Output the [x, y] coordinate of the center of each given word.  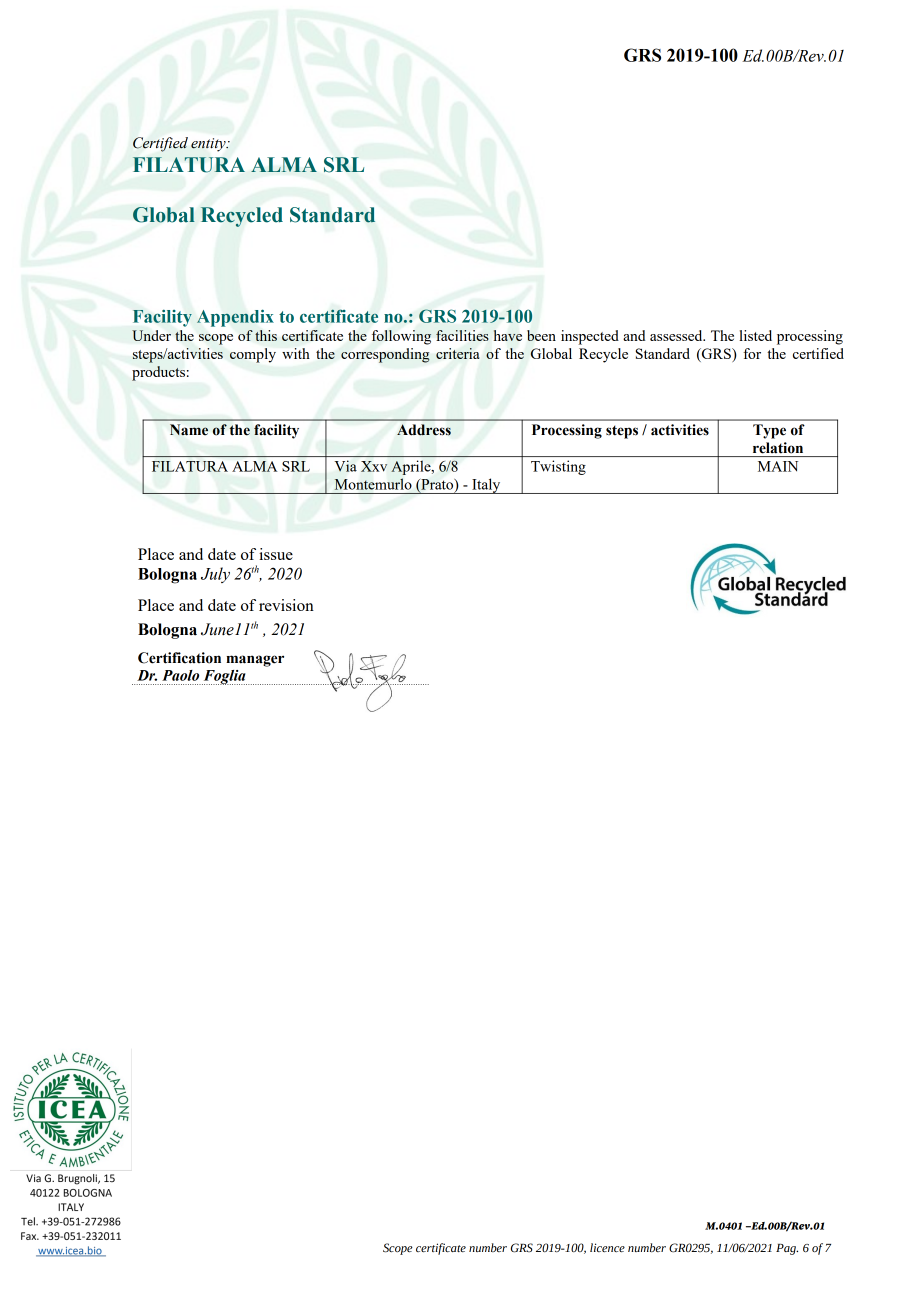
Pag [787, 1249]
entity [209, 145]
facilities [462, 335]
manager [255, 661]
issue [276, 554]
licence [607, 1247]
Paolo [180, 675]
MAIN [778, 466]
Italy [486, 486]
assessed [677, 335]
